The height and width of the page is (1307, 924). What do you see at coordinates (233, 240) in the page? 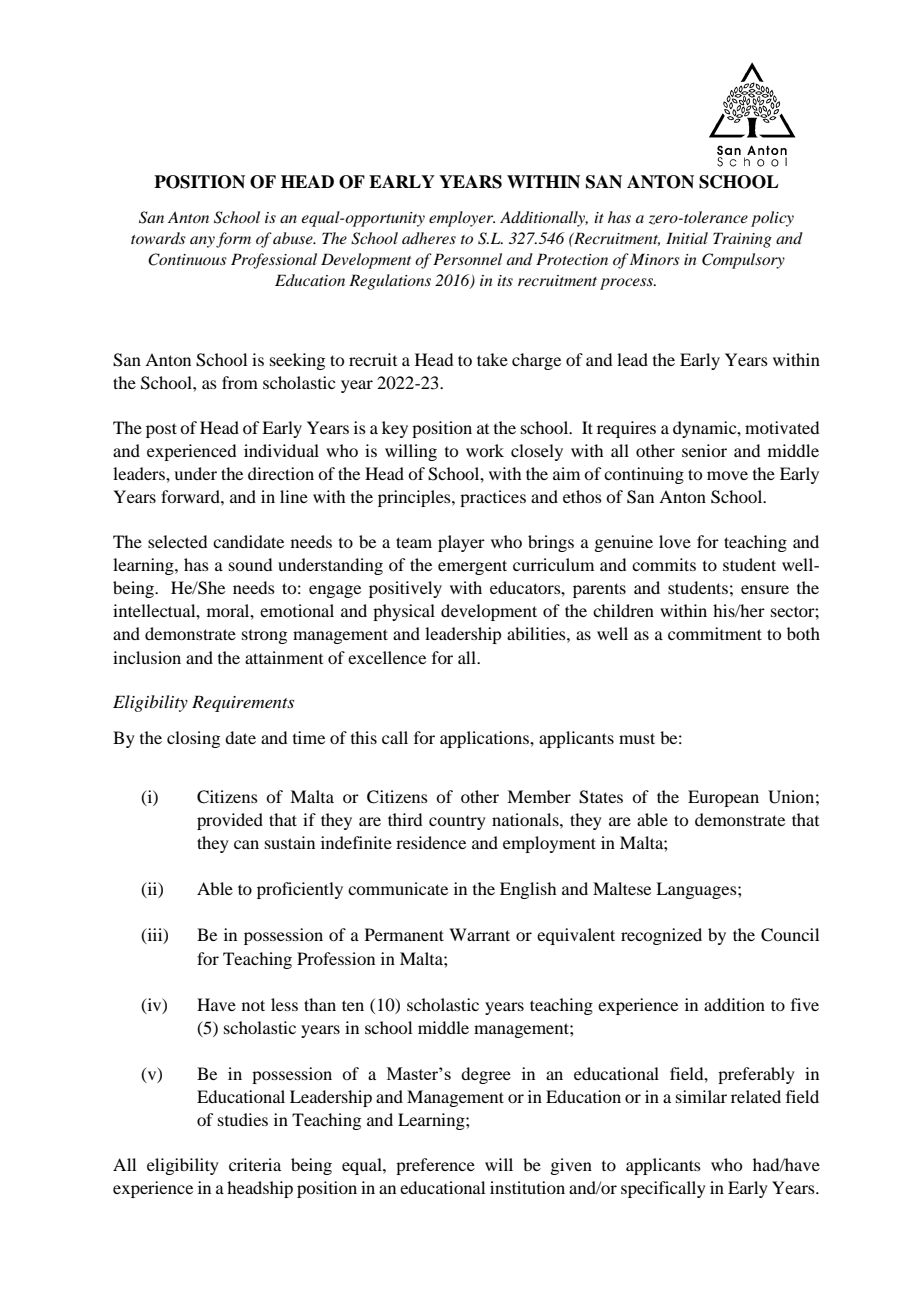
I see `form` at bounding box center [233, 240].
